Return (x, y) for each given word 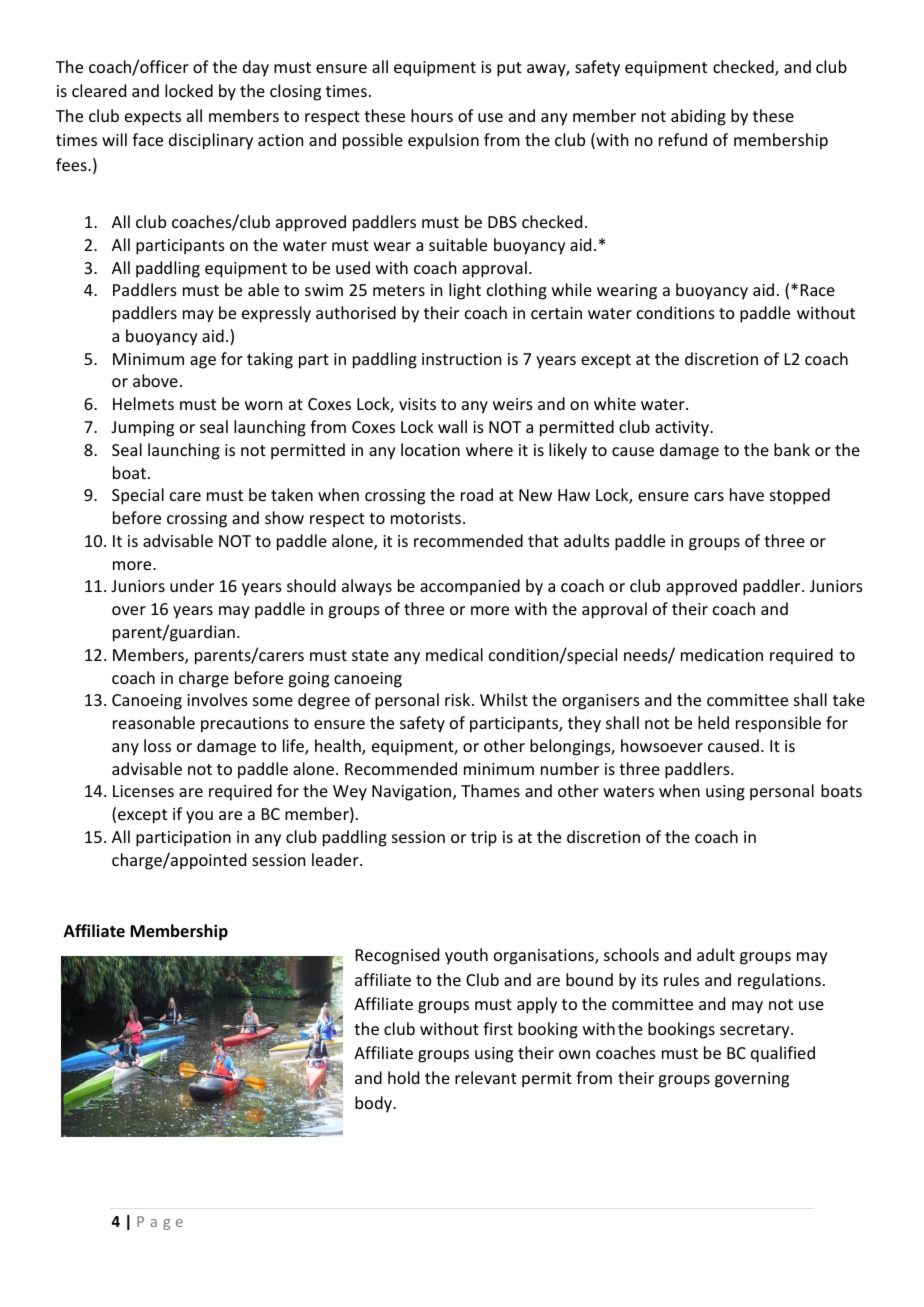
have (747, 494)
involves (217, 699)
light (465, 291)
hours (432, 115)
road (477, 494)
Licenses (143, 791)
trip (484, 839)
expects (153, 118)
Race (818, 290)
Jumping (142, 429)
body (375, 1104)
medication (722, 654)
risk (459, 699)
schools (631, 954)
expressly (276, 314)
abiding (698, 117)
